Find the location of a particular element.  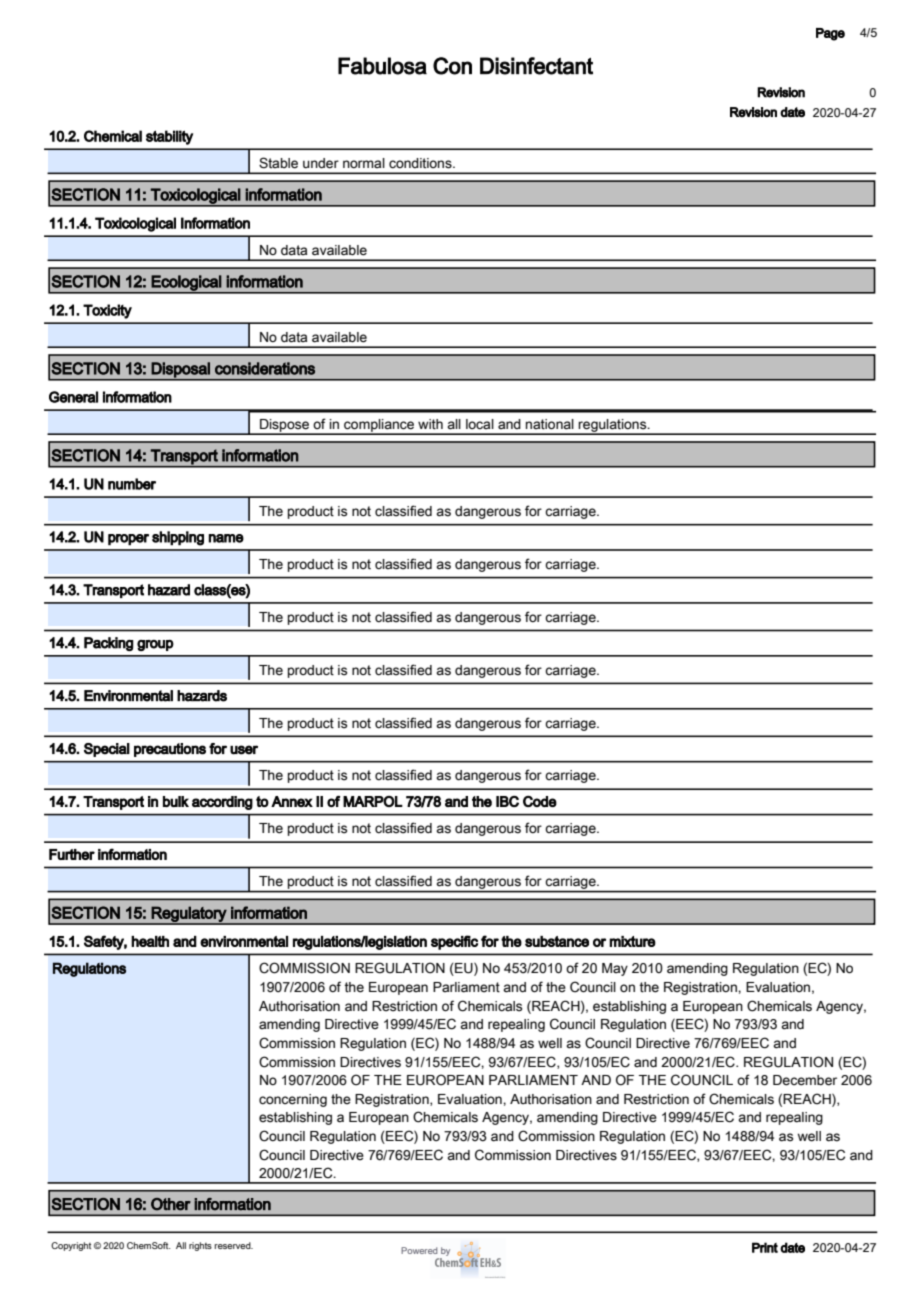

Powered is located at coordinates (419, 1250).
